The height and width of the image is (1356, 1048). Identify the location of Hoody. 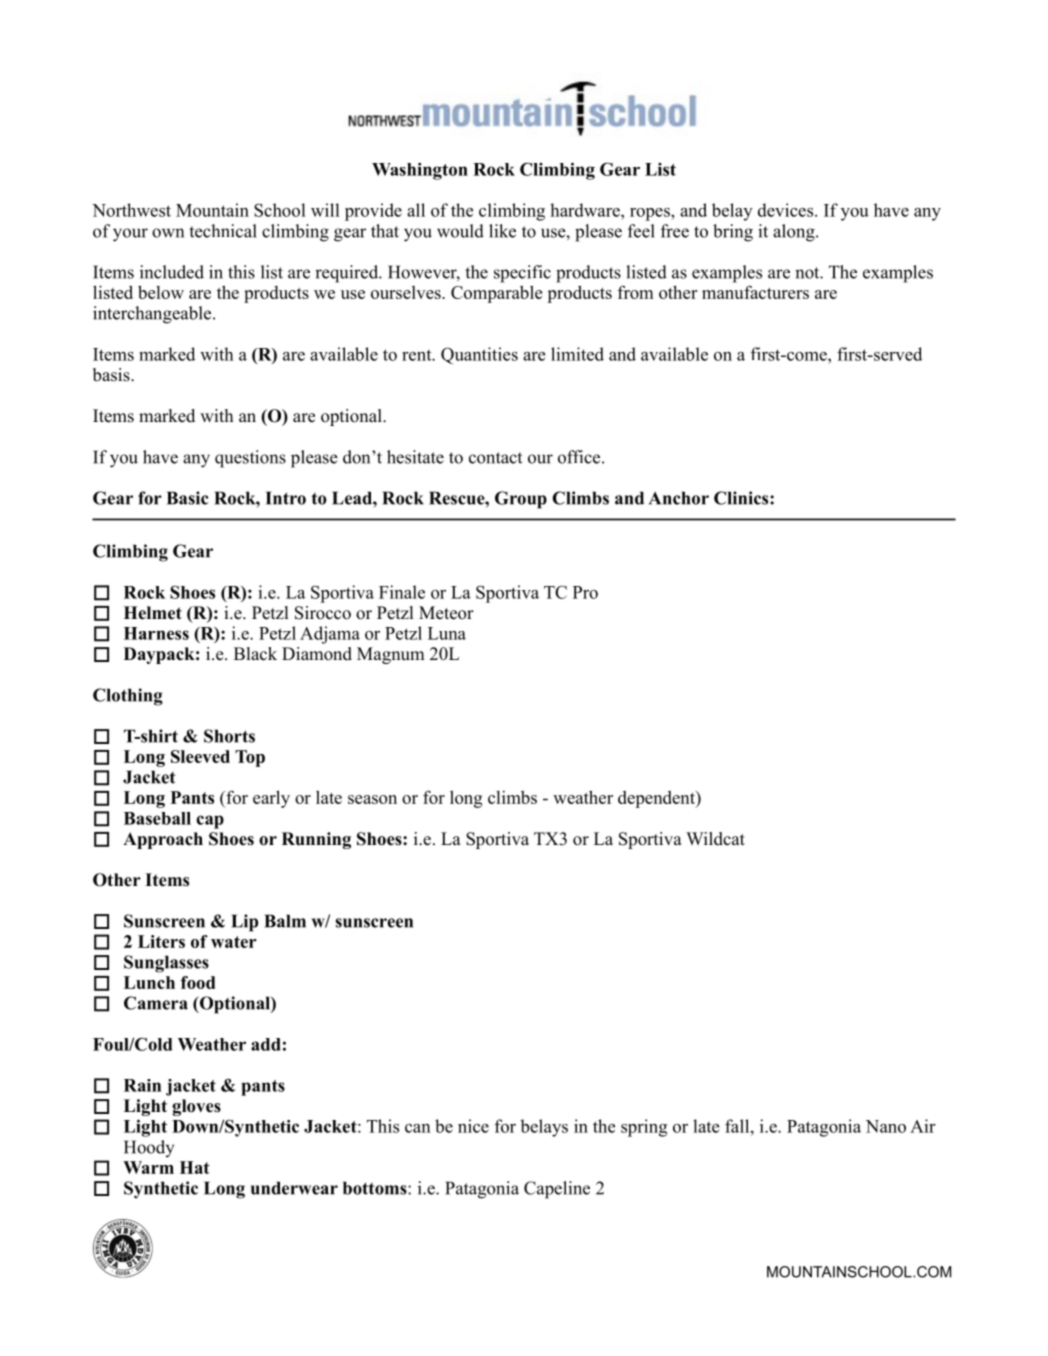
(149, 1149).
